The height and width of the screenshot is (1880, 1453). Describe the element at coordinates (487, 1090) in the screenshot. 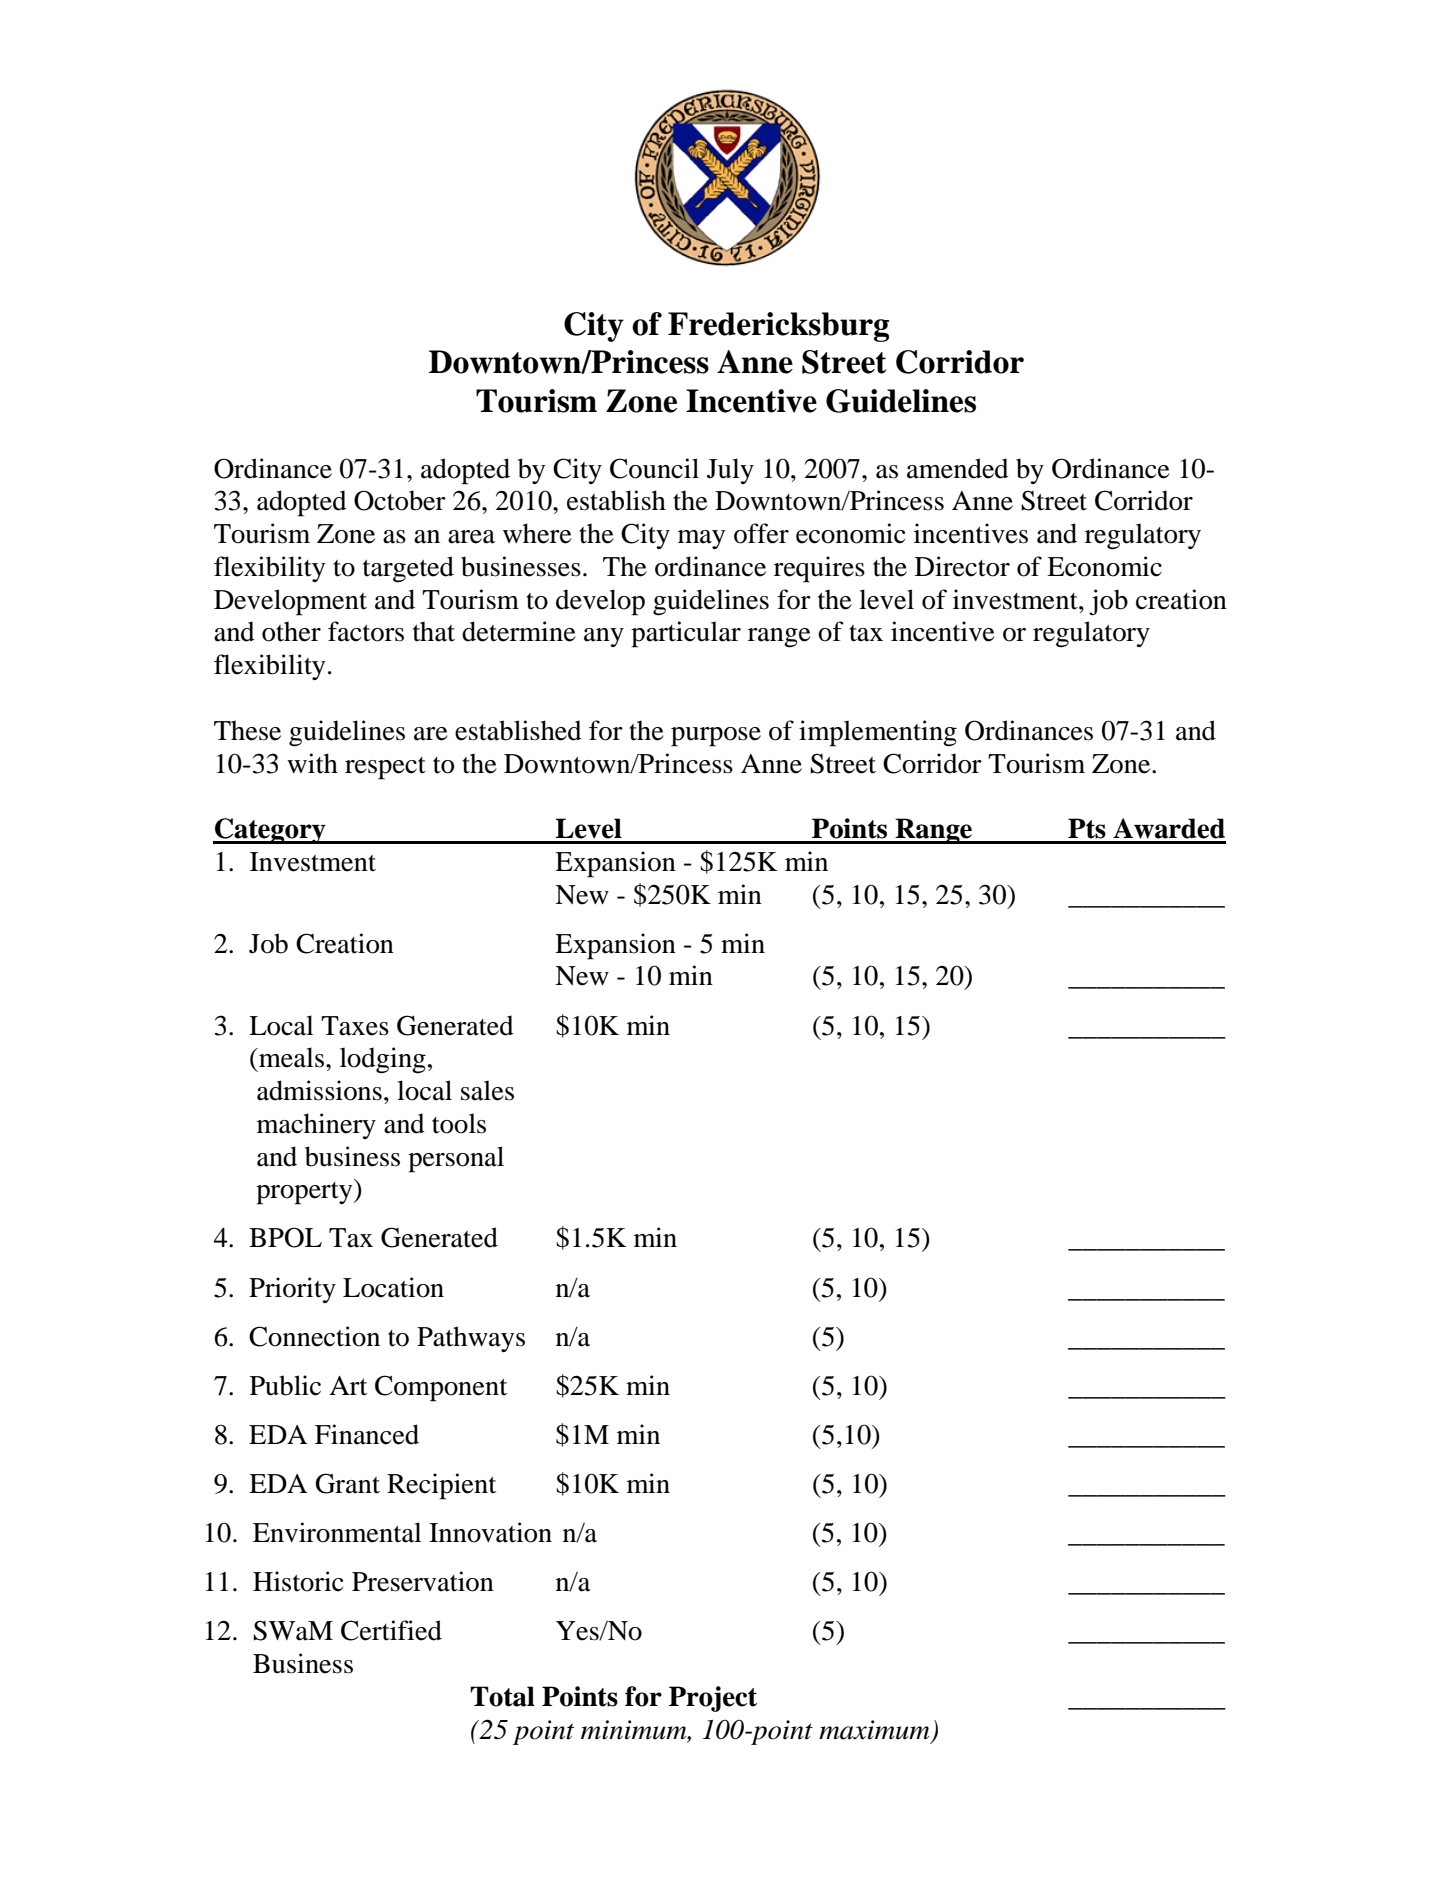

I see `sales` at that location.
